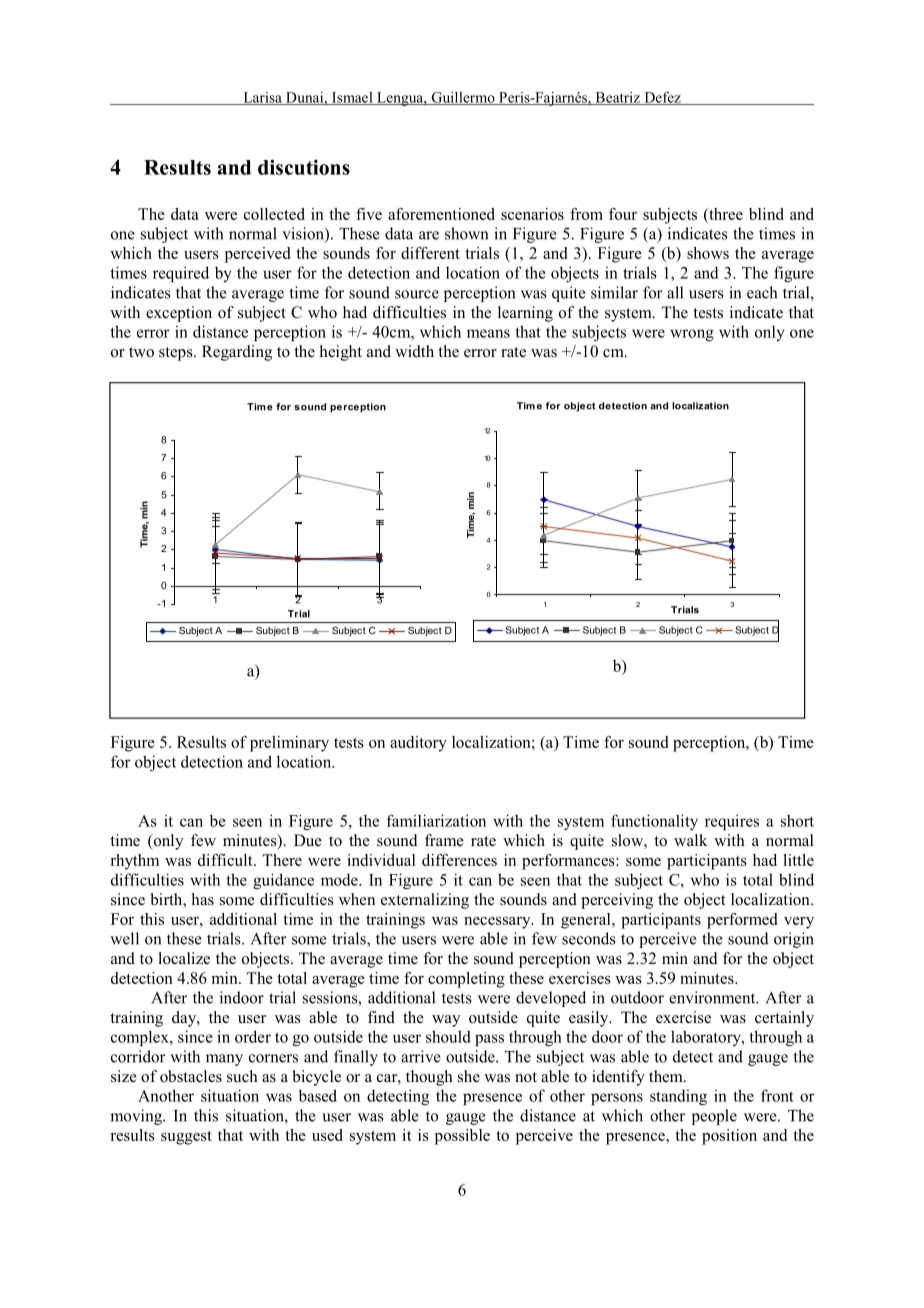 This screenshot has width=924, height=1308. I want to click on preliminary, so click(289, 744).
